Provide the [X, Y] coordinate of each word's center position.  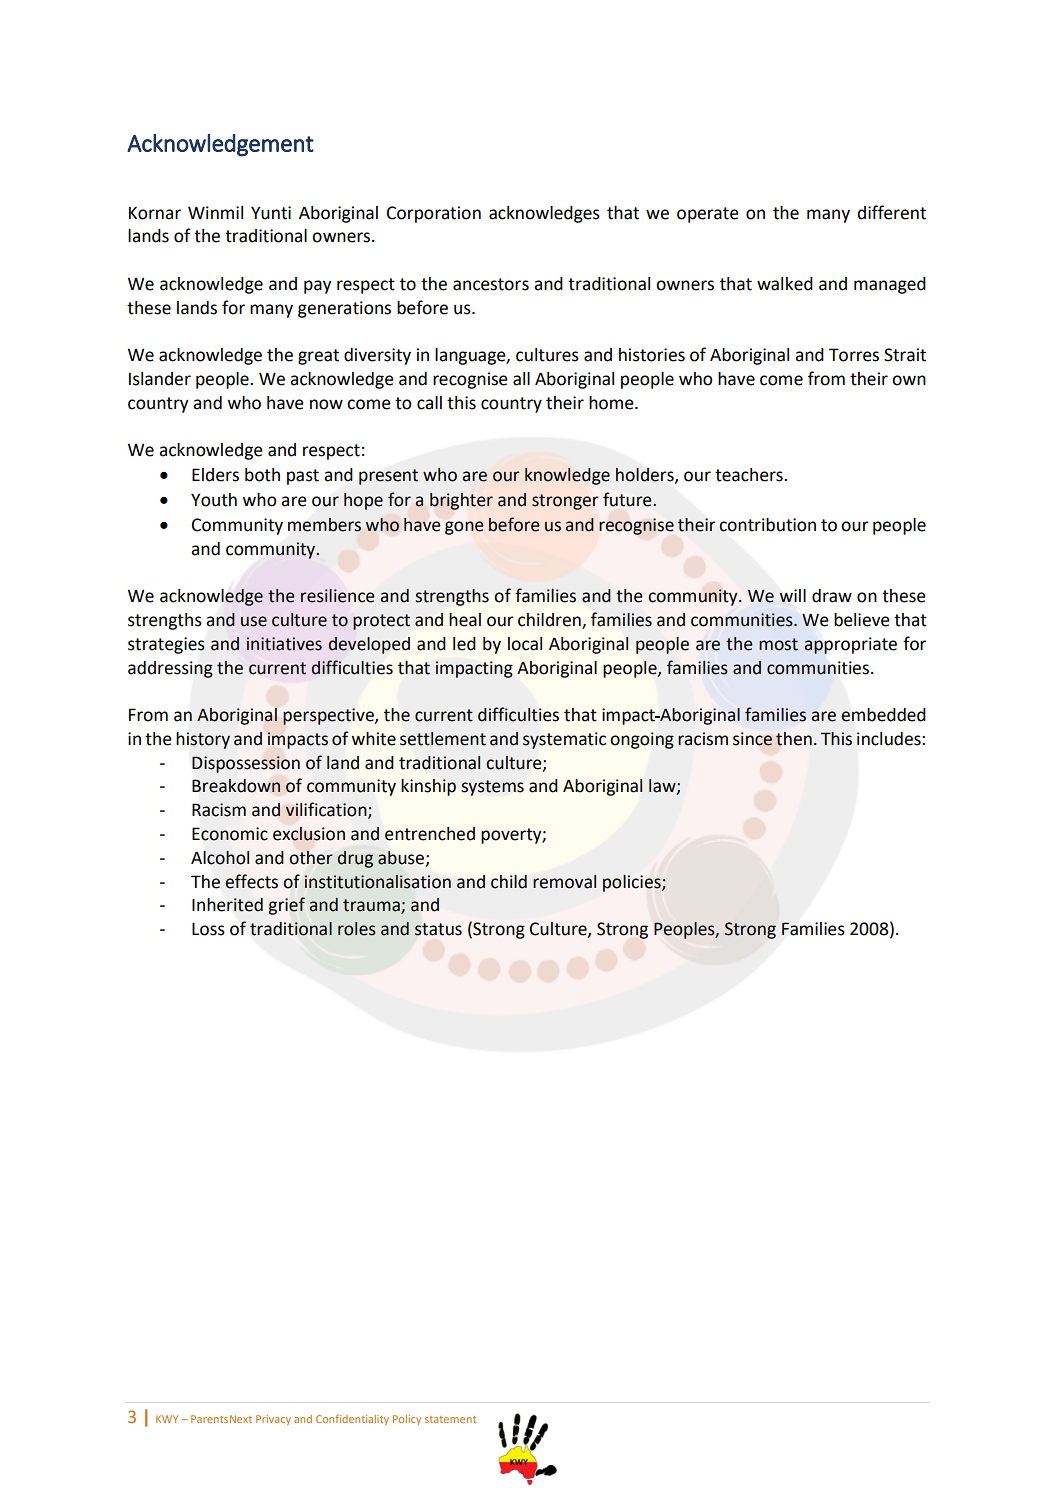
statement [450, 1419]
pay [318, 287]
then [794, 739]
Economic [230, 834]
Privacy [273, 1420]
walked [785, 284]
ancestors [491, 284]
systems [492, 788]
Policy [407, 1420]
